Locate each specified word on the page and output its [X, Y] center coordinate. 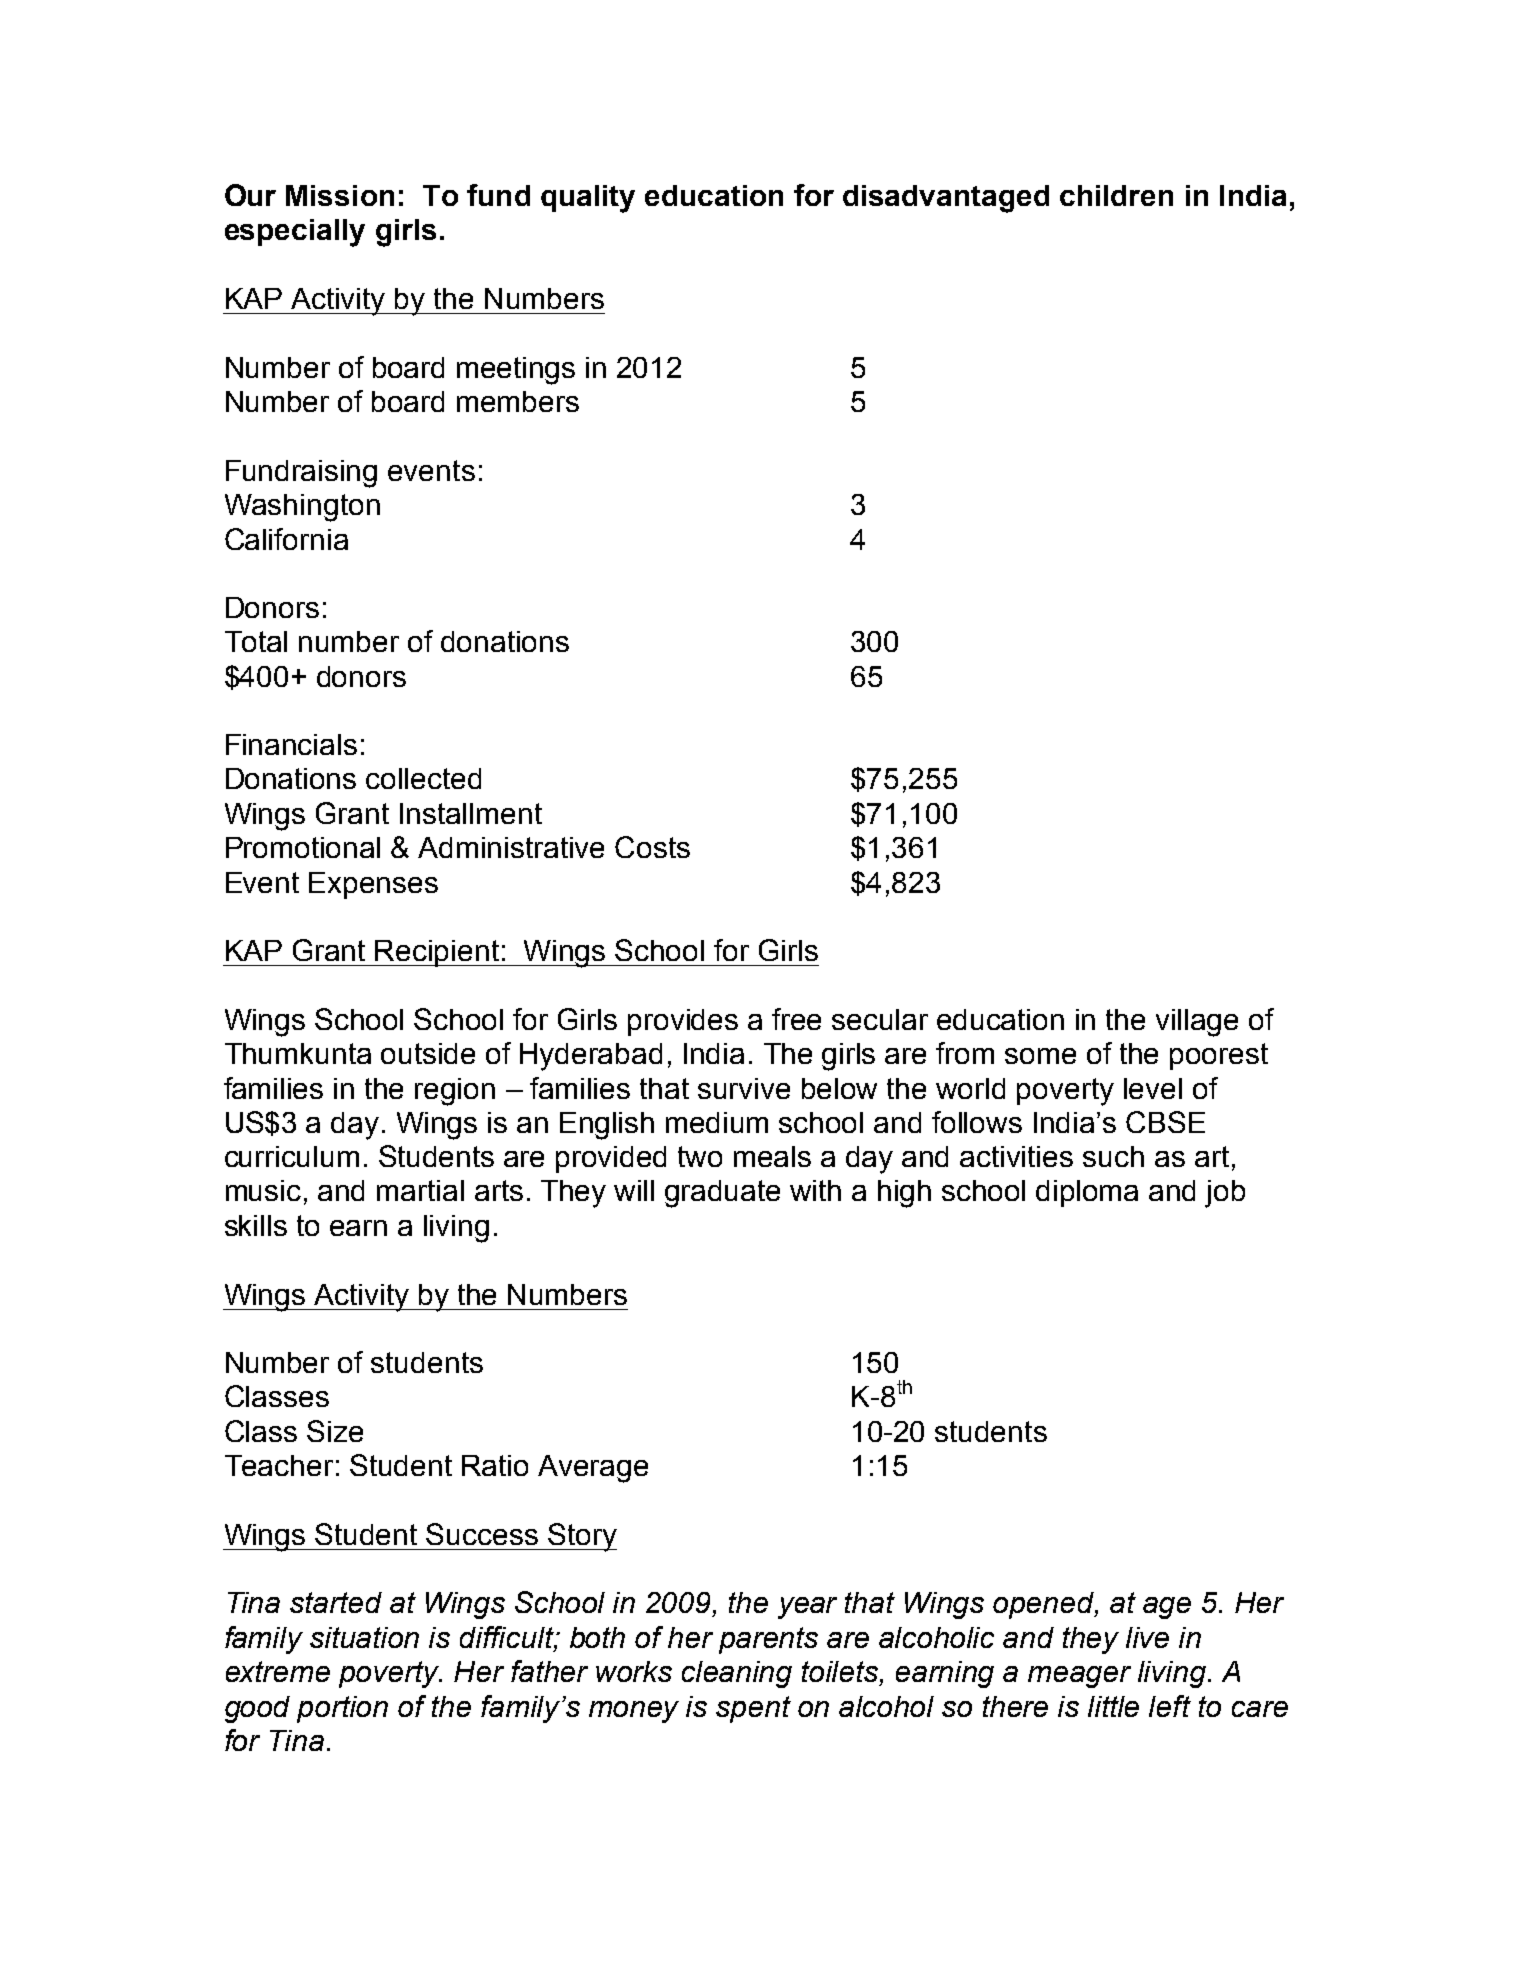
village [1197, 1023]
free [796, 1019]
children [1116, 195]
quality [588, 199]
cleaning [737, 1674]
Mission [340, 195]
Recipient [437, 953]
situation [364, 1637]
